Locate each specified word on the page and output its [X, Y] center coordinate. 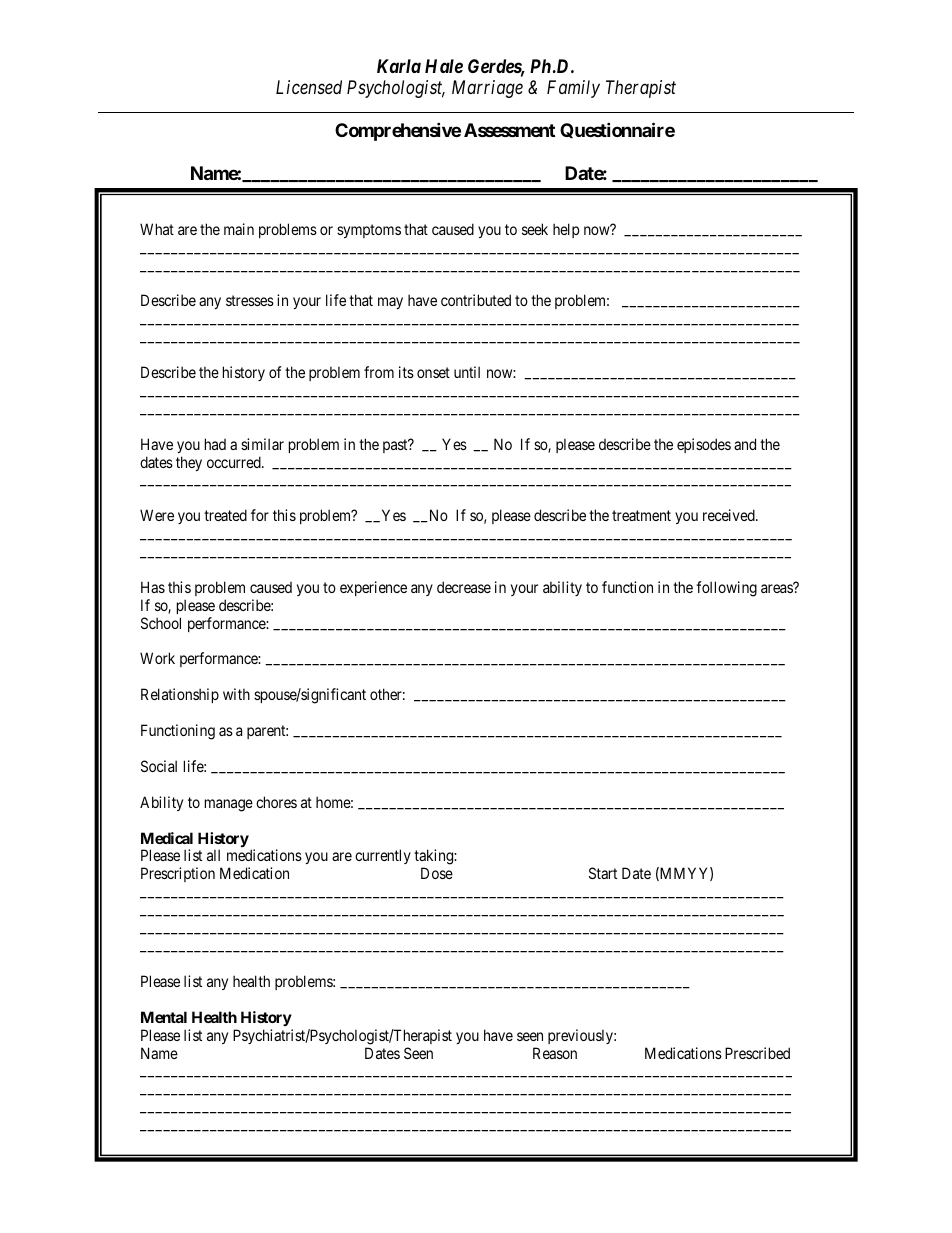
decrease [464, 587]
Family [573, 89]
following [726, 589]
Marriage [487, 89]
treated [225, 515]
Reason [555, 1053]
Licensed [309, 87]
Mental [164, 1017]
